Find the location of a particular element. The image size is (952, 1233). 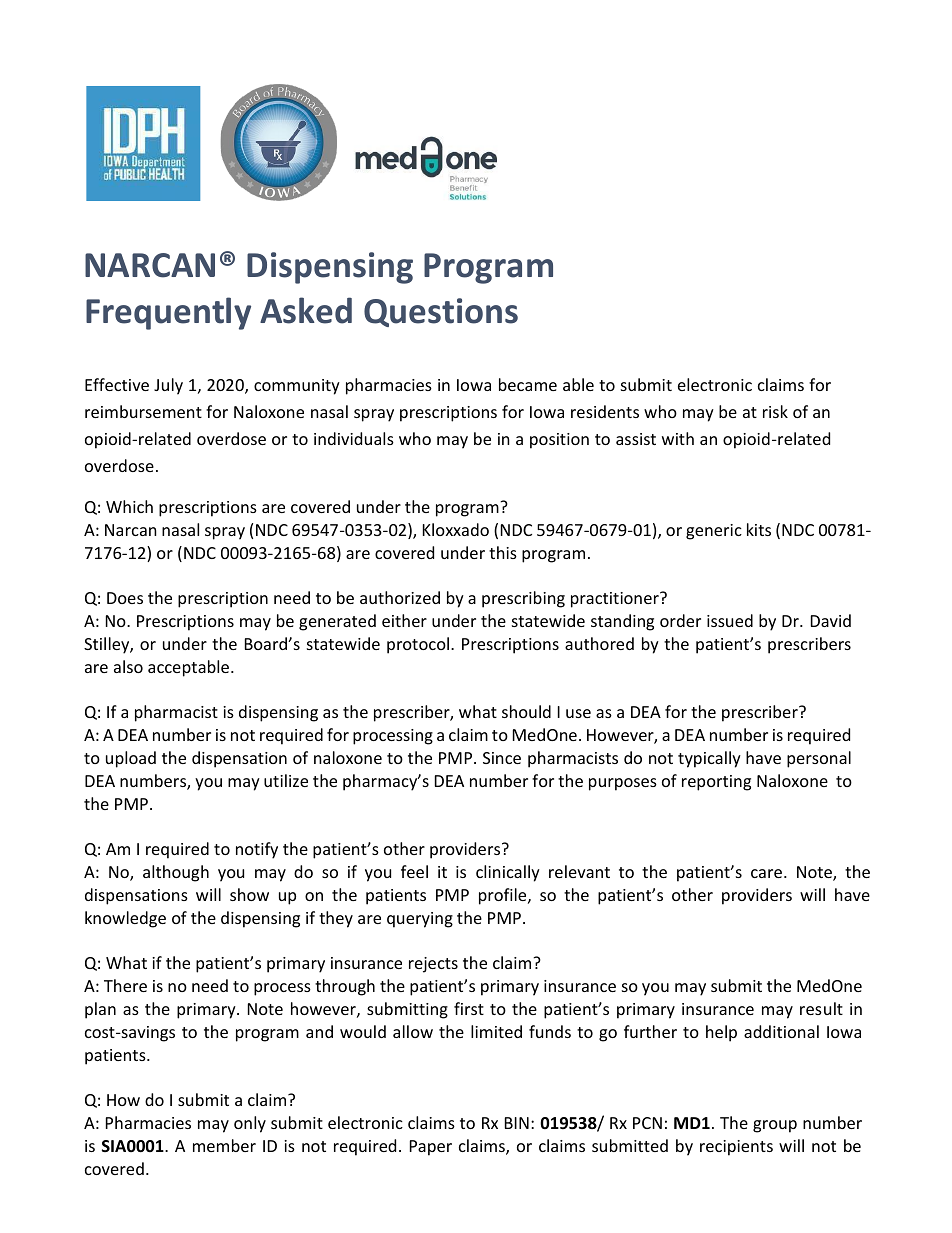

this is located at coordinates (503, 552).
